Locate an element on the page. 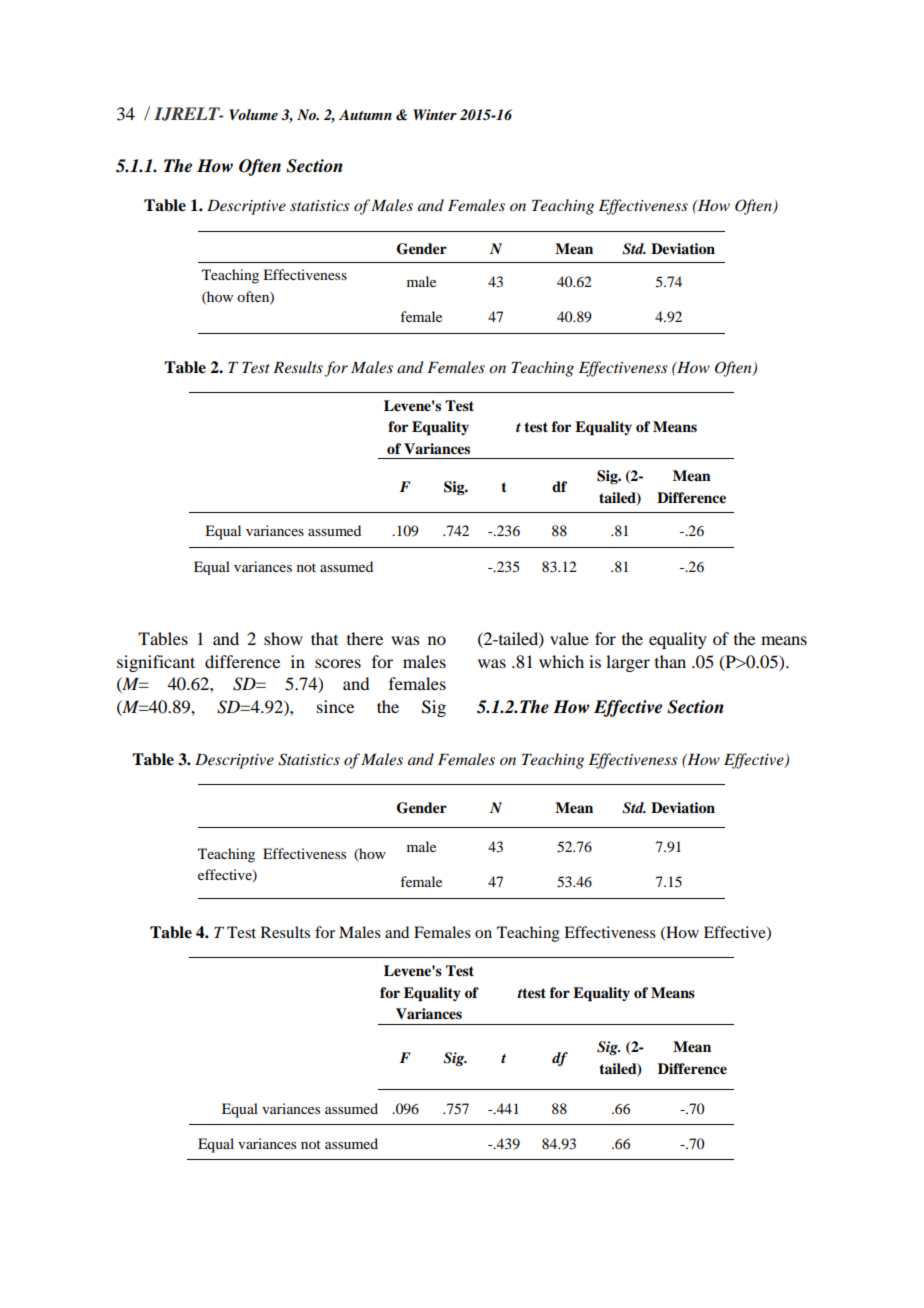 This document has width=924, height=1308. there is located at coordinates (365, 638).
